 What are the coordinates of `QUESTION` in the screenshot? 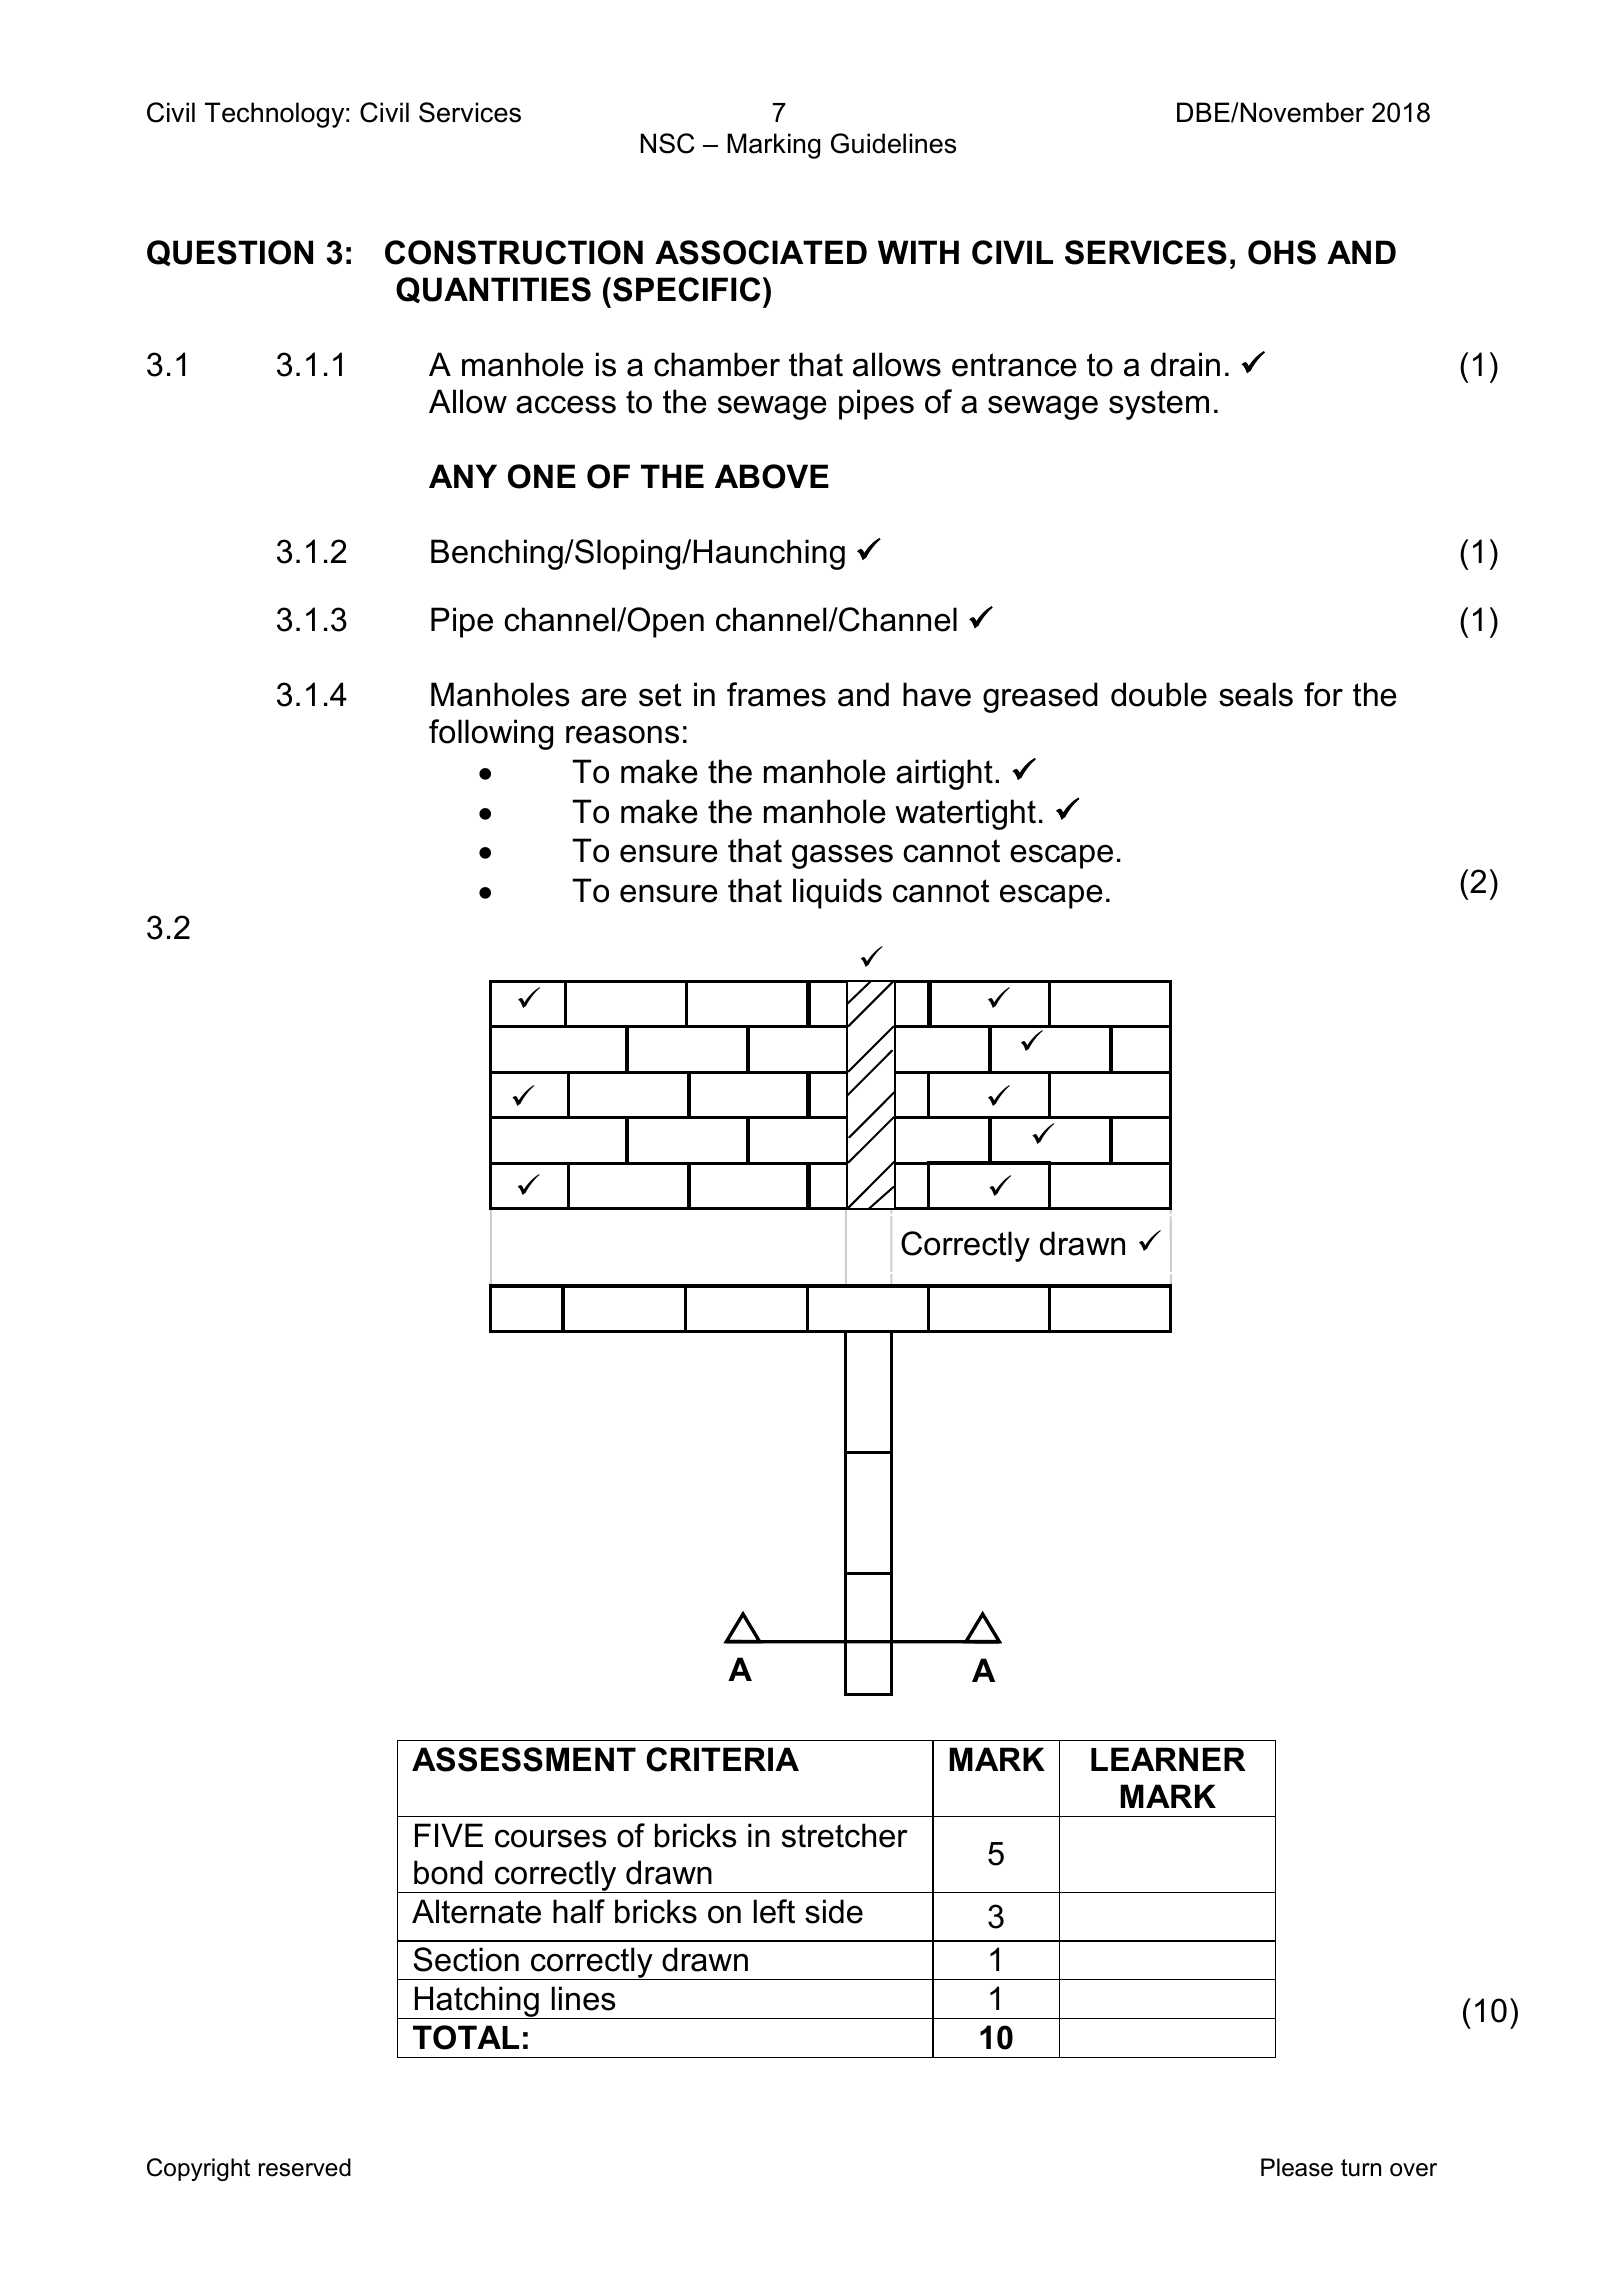 It's located at (230, 253).
